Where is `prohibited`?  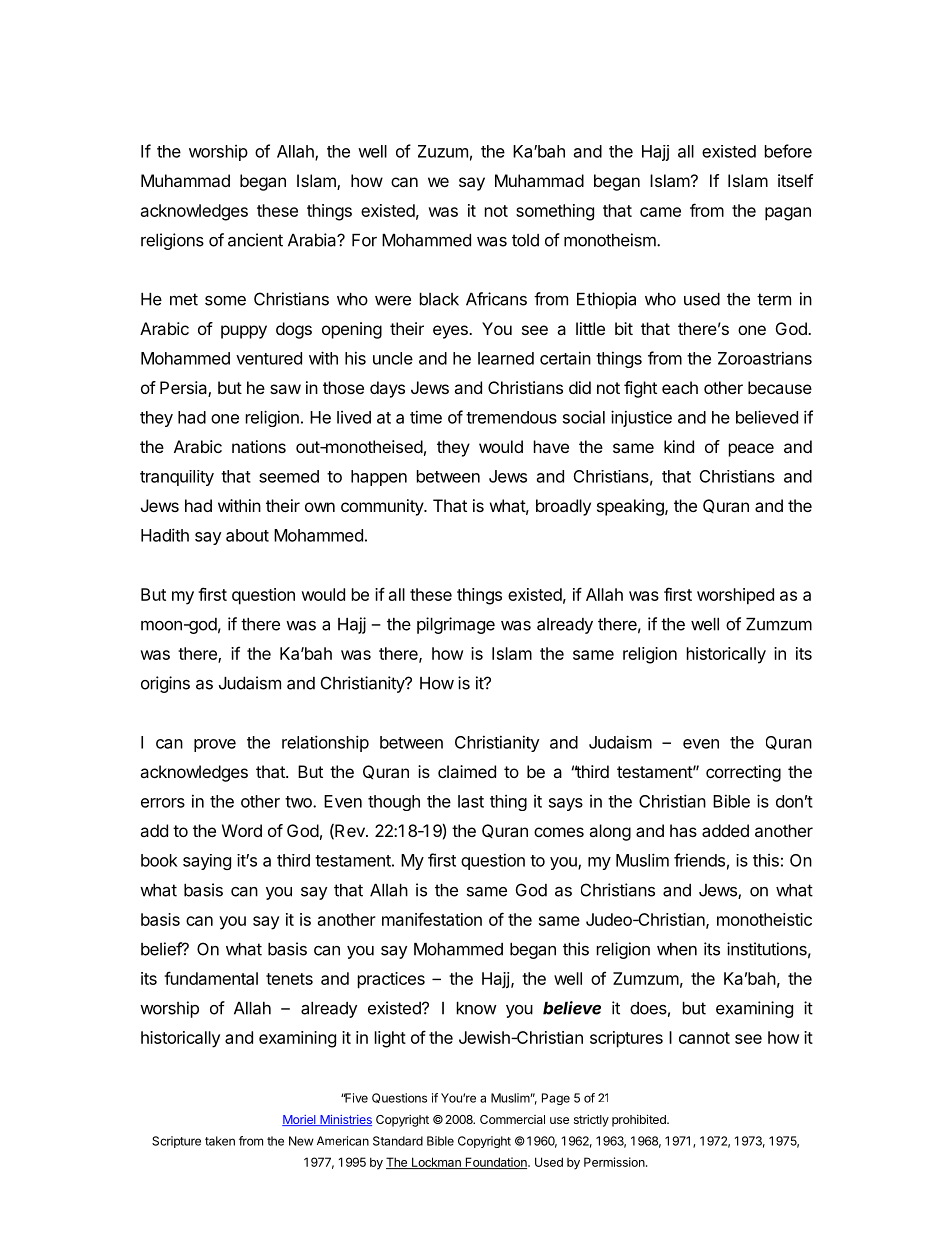
prohibited is located at coordinates (640, 1120).
